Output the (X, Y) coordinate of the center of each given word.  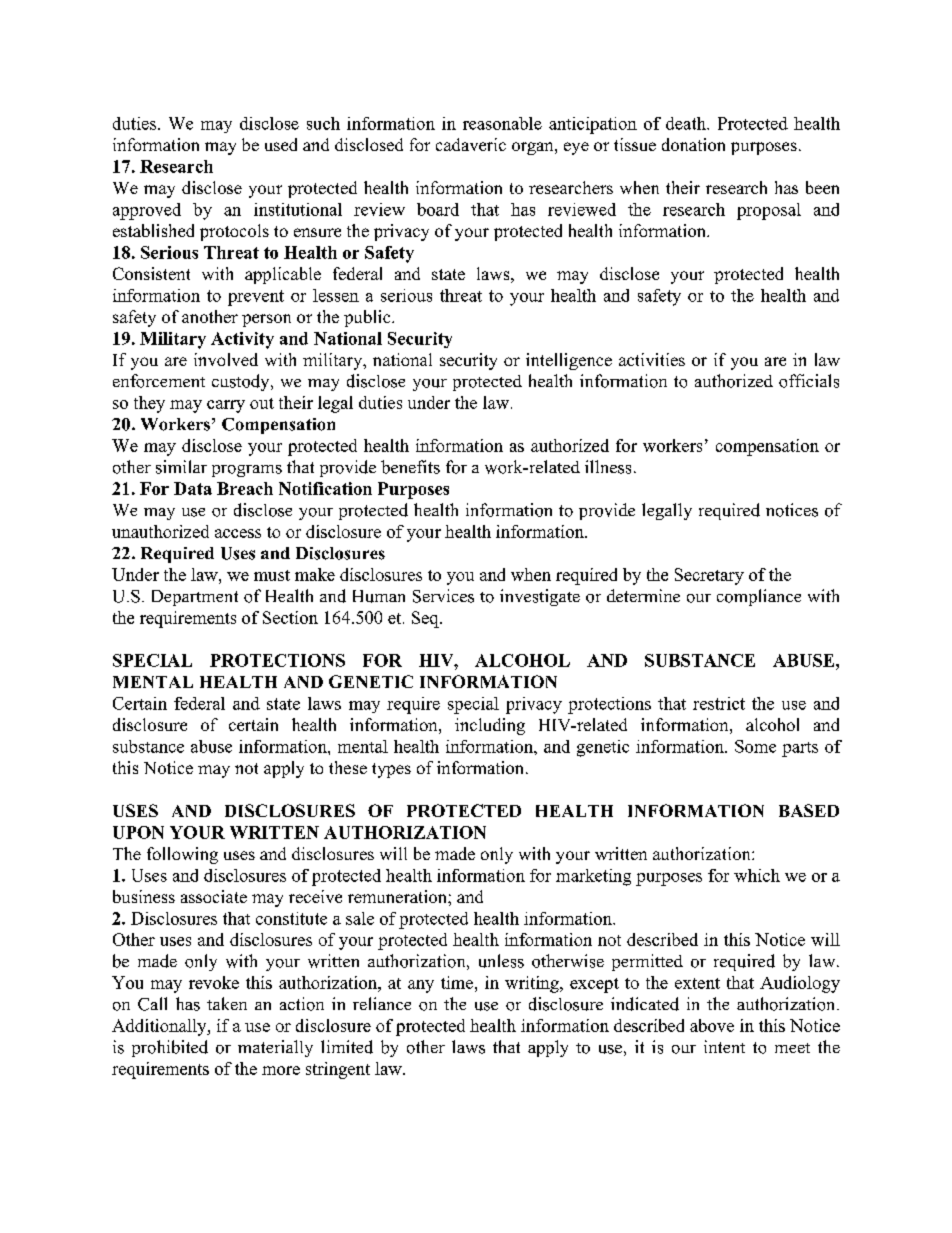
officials (809, 381)
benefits (410, 467)
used (281, 144)
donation (693, 144)
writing (533, 984)
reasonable (502, 123)
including (490, 726)
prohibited (170, 1048)
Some (755, 746)
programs (247, 471)
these (348, 767)
